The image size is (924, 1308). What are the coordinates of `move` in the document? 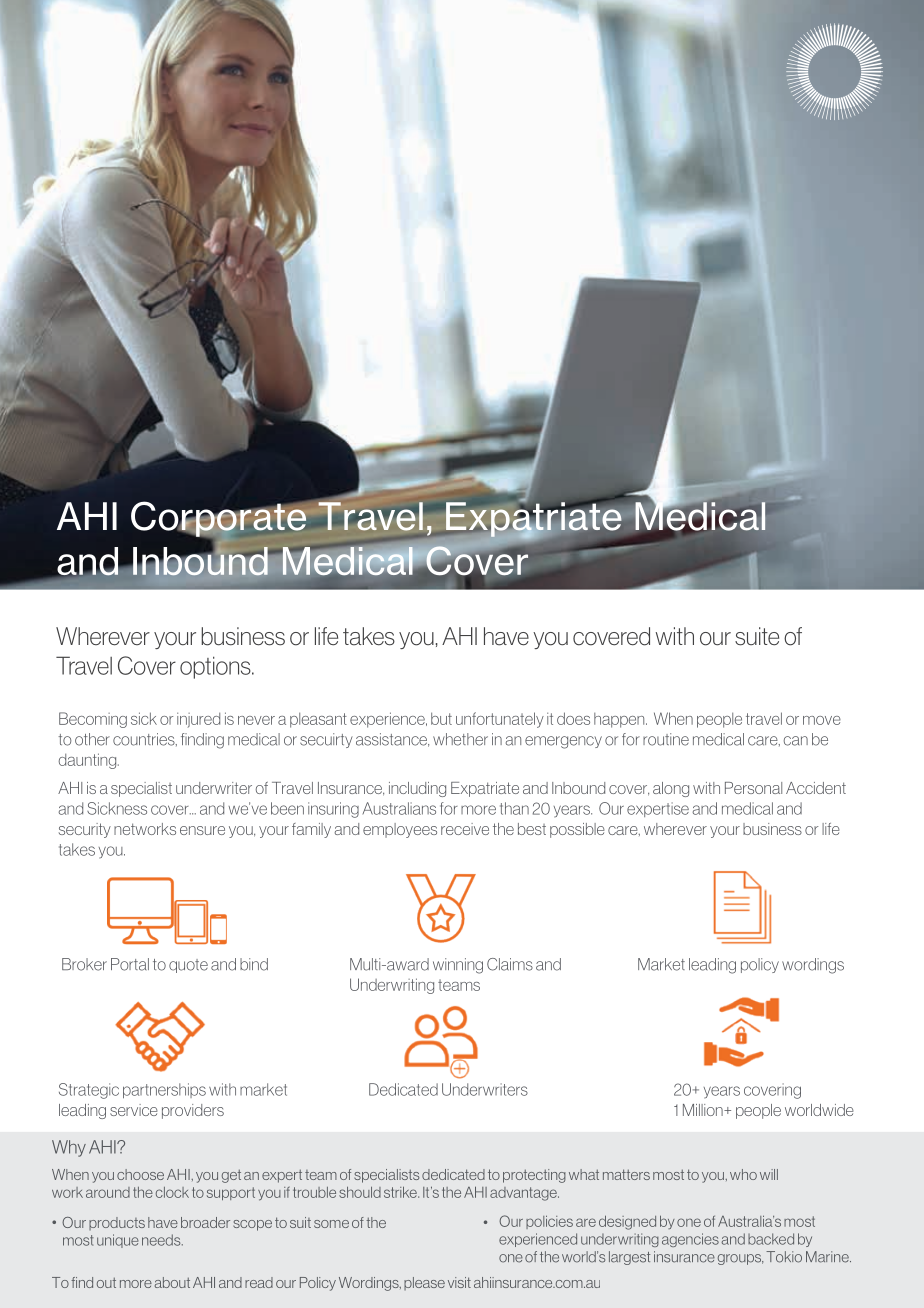 It's located at (822, 720).
